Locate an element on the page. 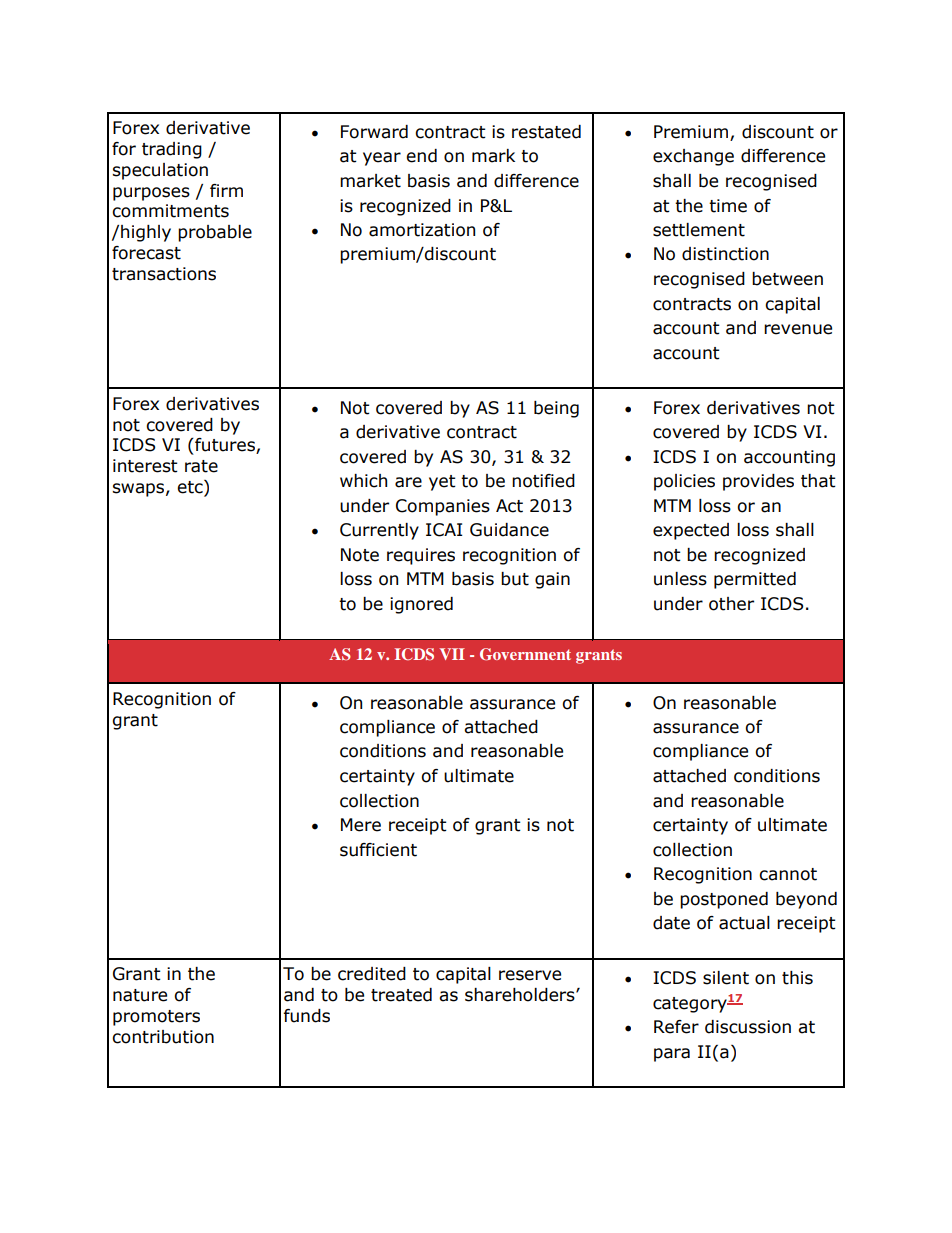  discussion is located at coordinates (748, 1027).
